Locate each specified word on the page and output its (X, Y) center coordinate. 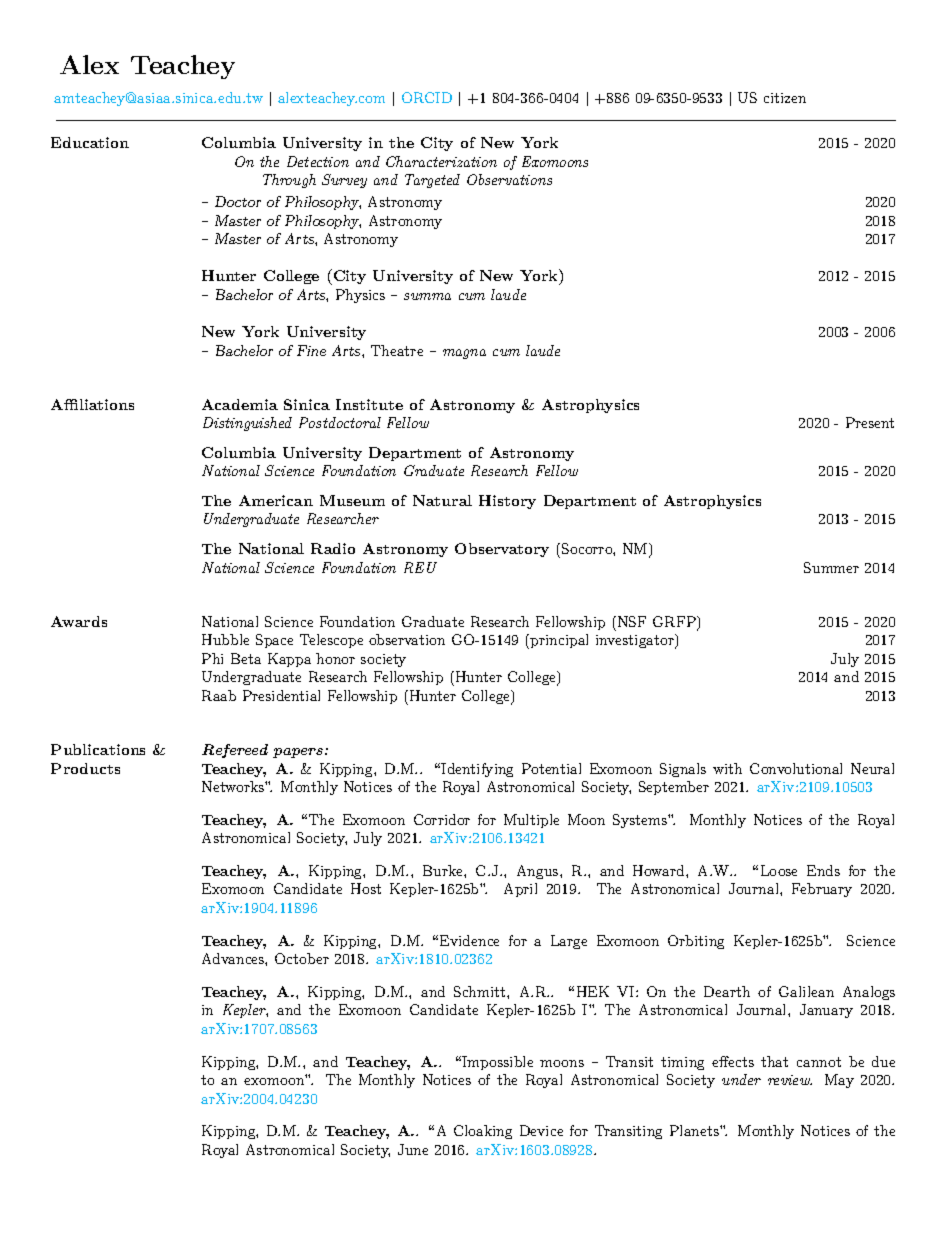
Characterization (441, 161)
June (413, 1149)
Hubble (225, 639)
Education (90, 142)
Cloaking (483, 1132)
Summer (831, 567)
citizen (785, 98)
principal (559, 641)
